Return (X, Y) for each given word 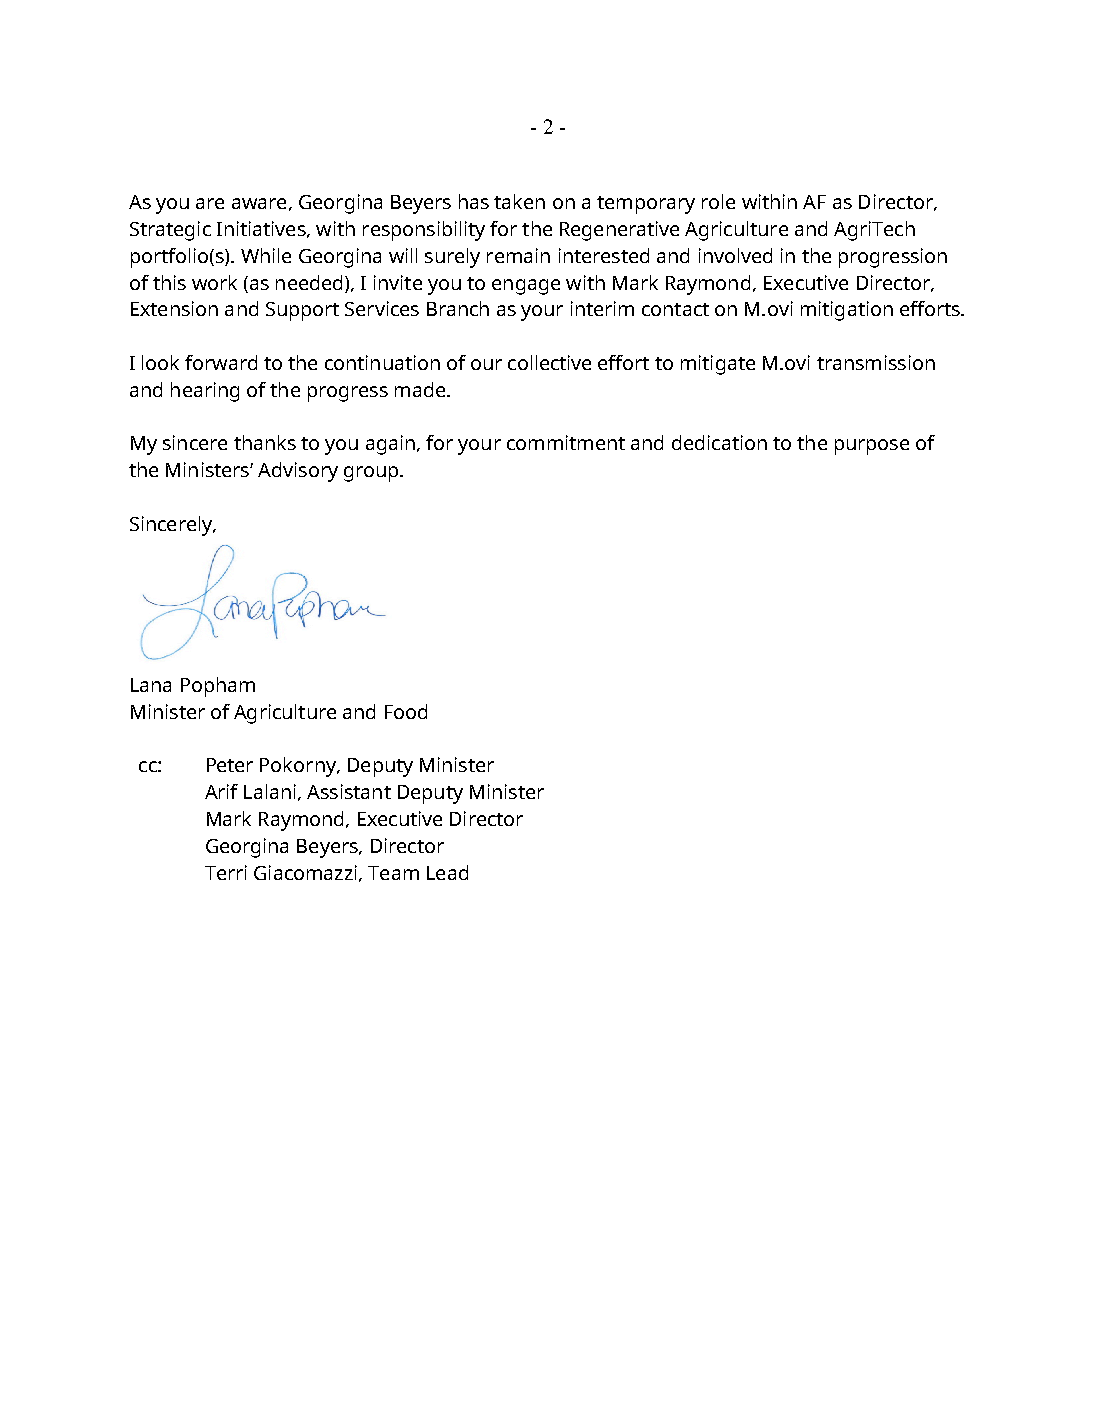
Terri (226, 872)
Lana (151, 685)
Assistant (349, 791)
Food (406, 711)
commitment (566, 442)
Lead (447, 872)
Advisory (298, 472)
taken (519, 201)
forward (221, 362)
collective (549, 362)
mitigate (718, 365)
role (718, 201)
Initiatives (262, 229)
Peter (230, 765)
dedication (719, 442)
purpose (872, 447)
